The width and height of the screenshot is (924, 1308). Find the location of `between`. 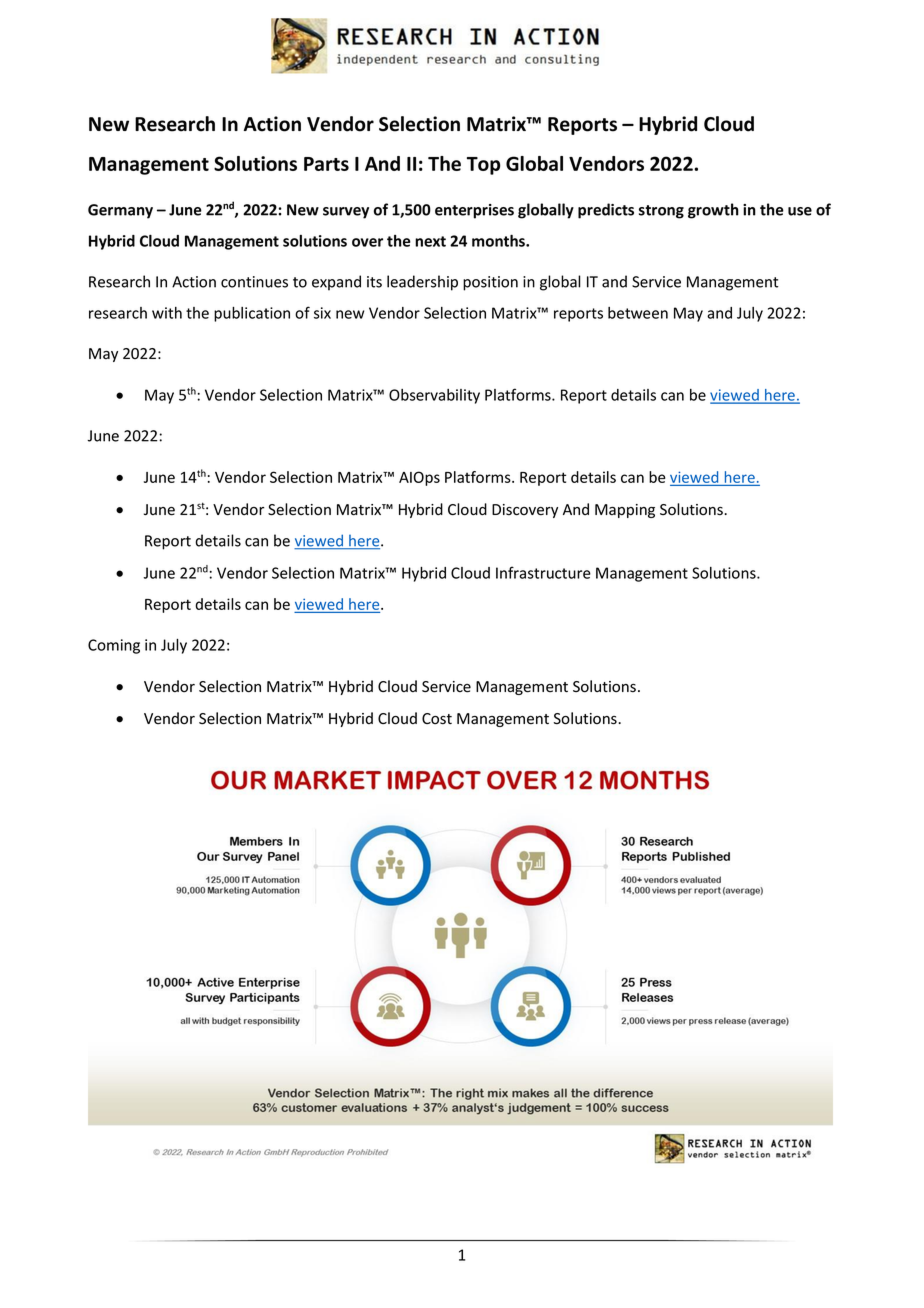

between is located at coordinates (638, 313).
